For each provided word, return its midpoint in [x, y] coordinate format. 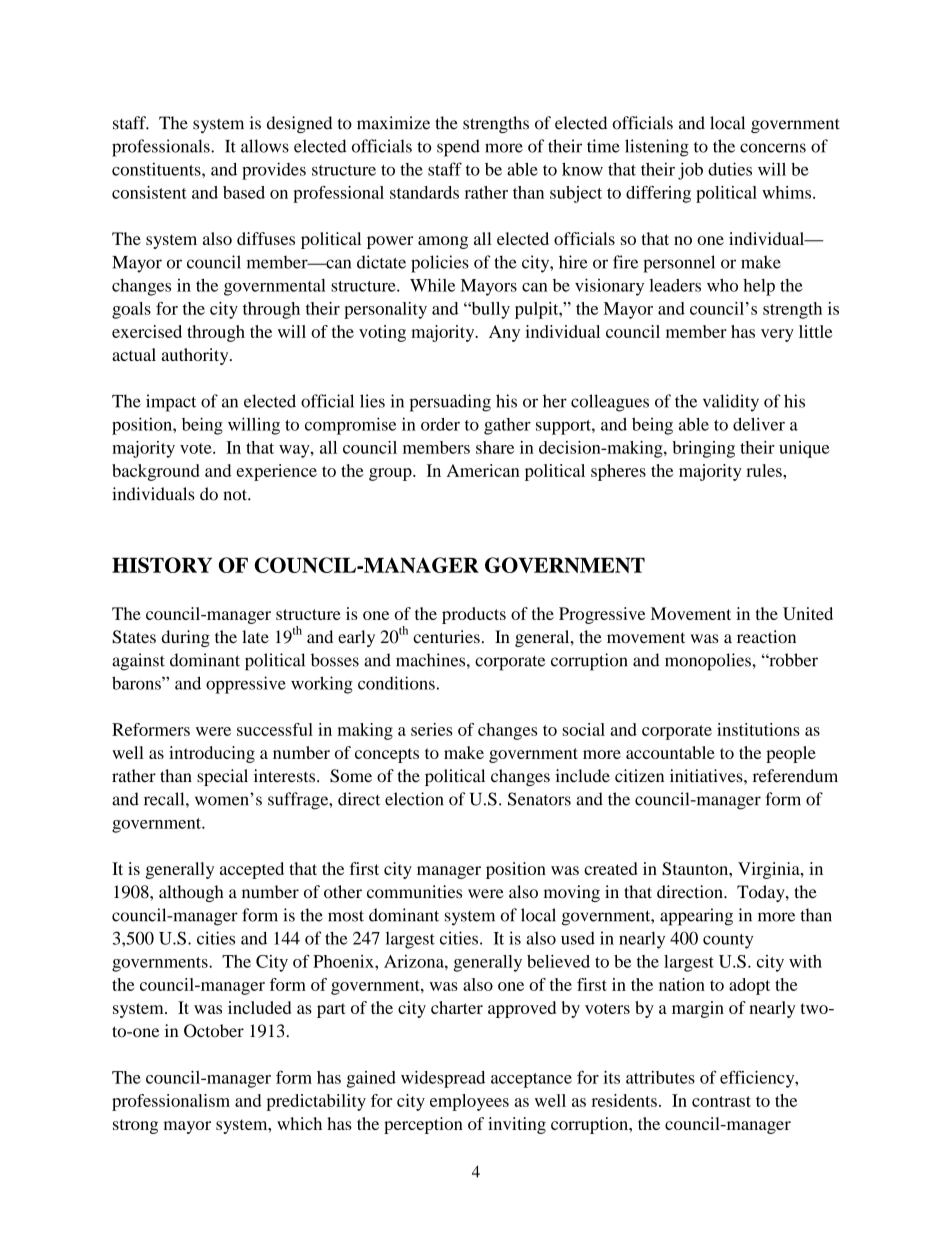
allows [265, 146]
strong [135, 1126]
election [414, 799]
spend [458, 148]
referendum [795, 776]
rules [765, 470]
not [236, 495]
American [483, 470]
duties [730, 169]
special [222, 777]
